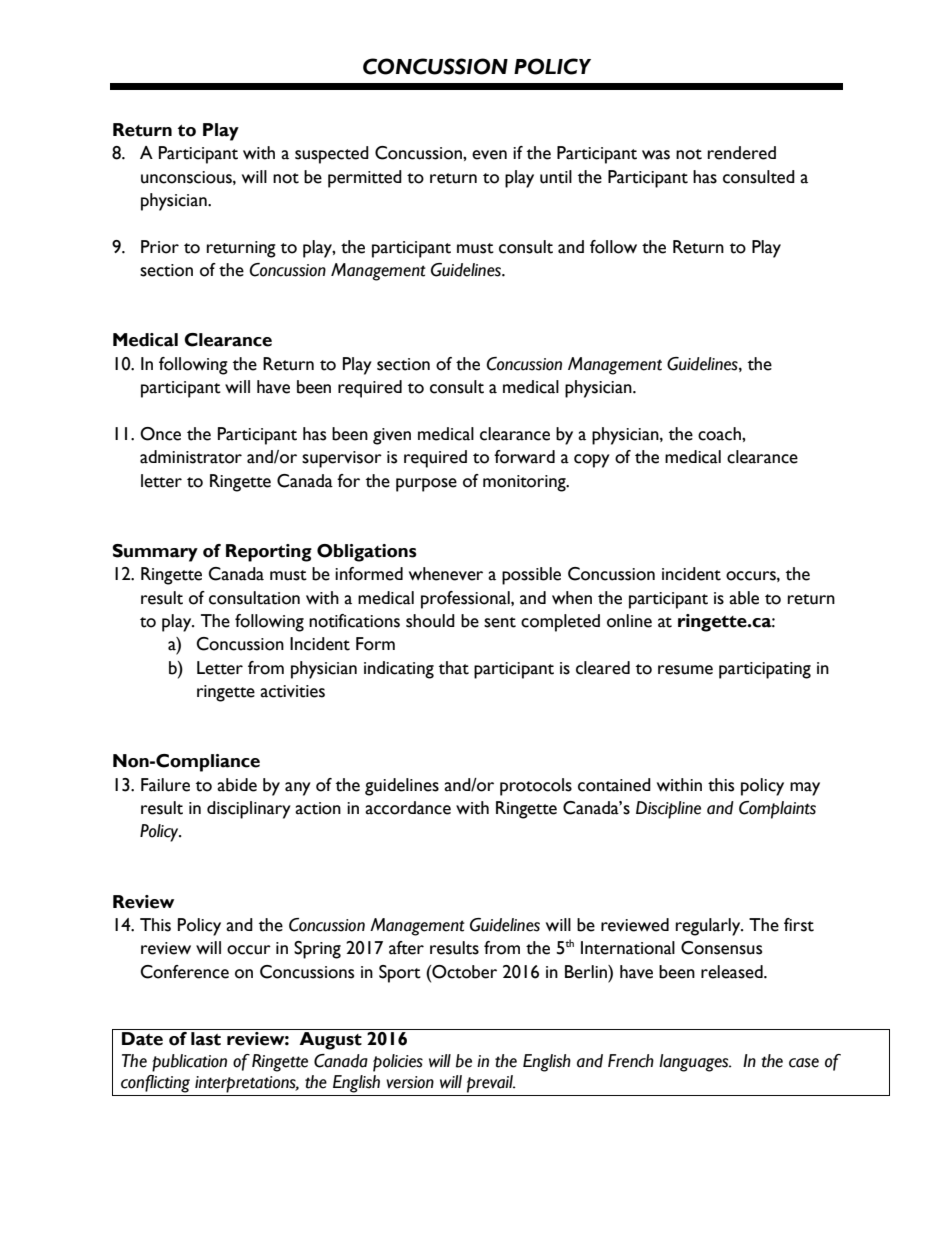 This screenshot has width=952, height=1233. Describe the element at coordinates (160, 247) in the screenshot. I see `Prior` at that location.
